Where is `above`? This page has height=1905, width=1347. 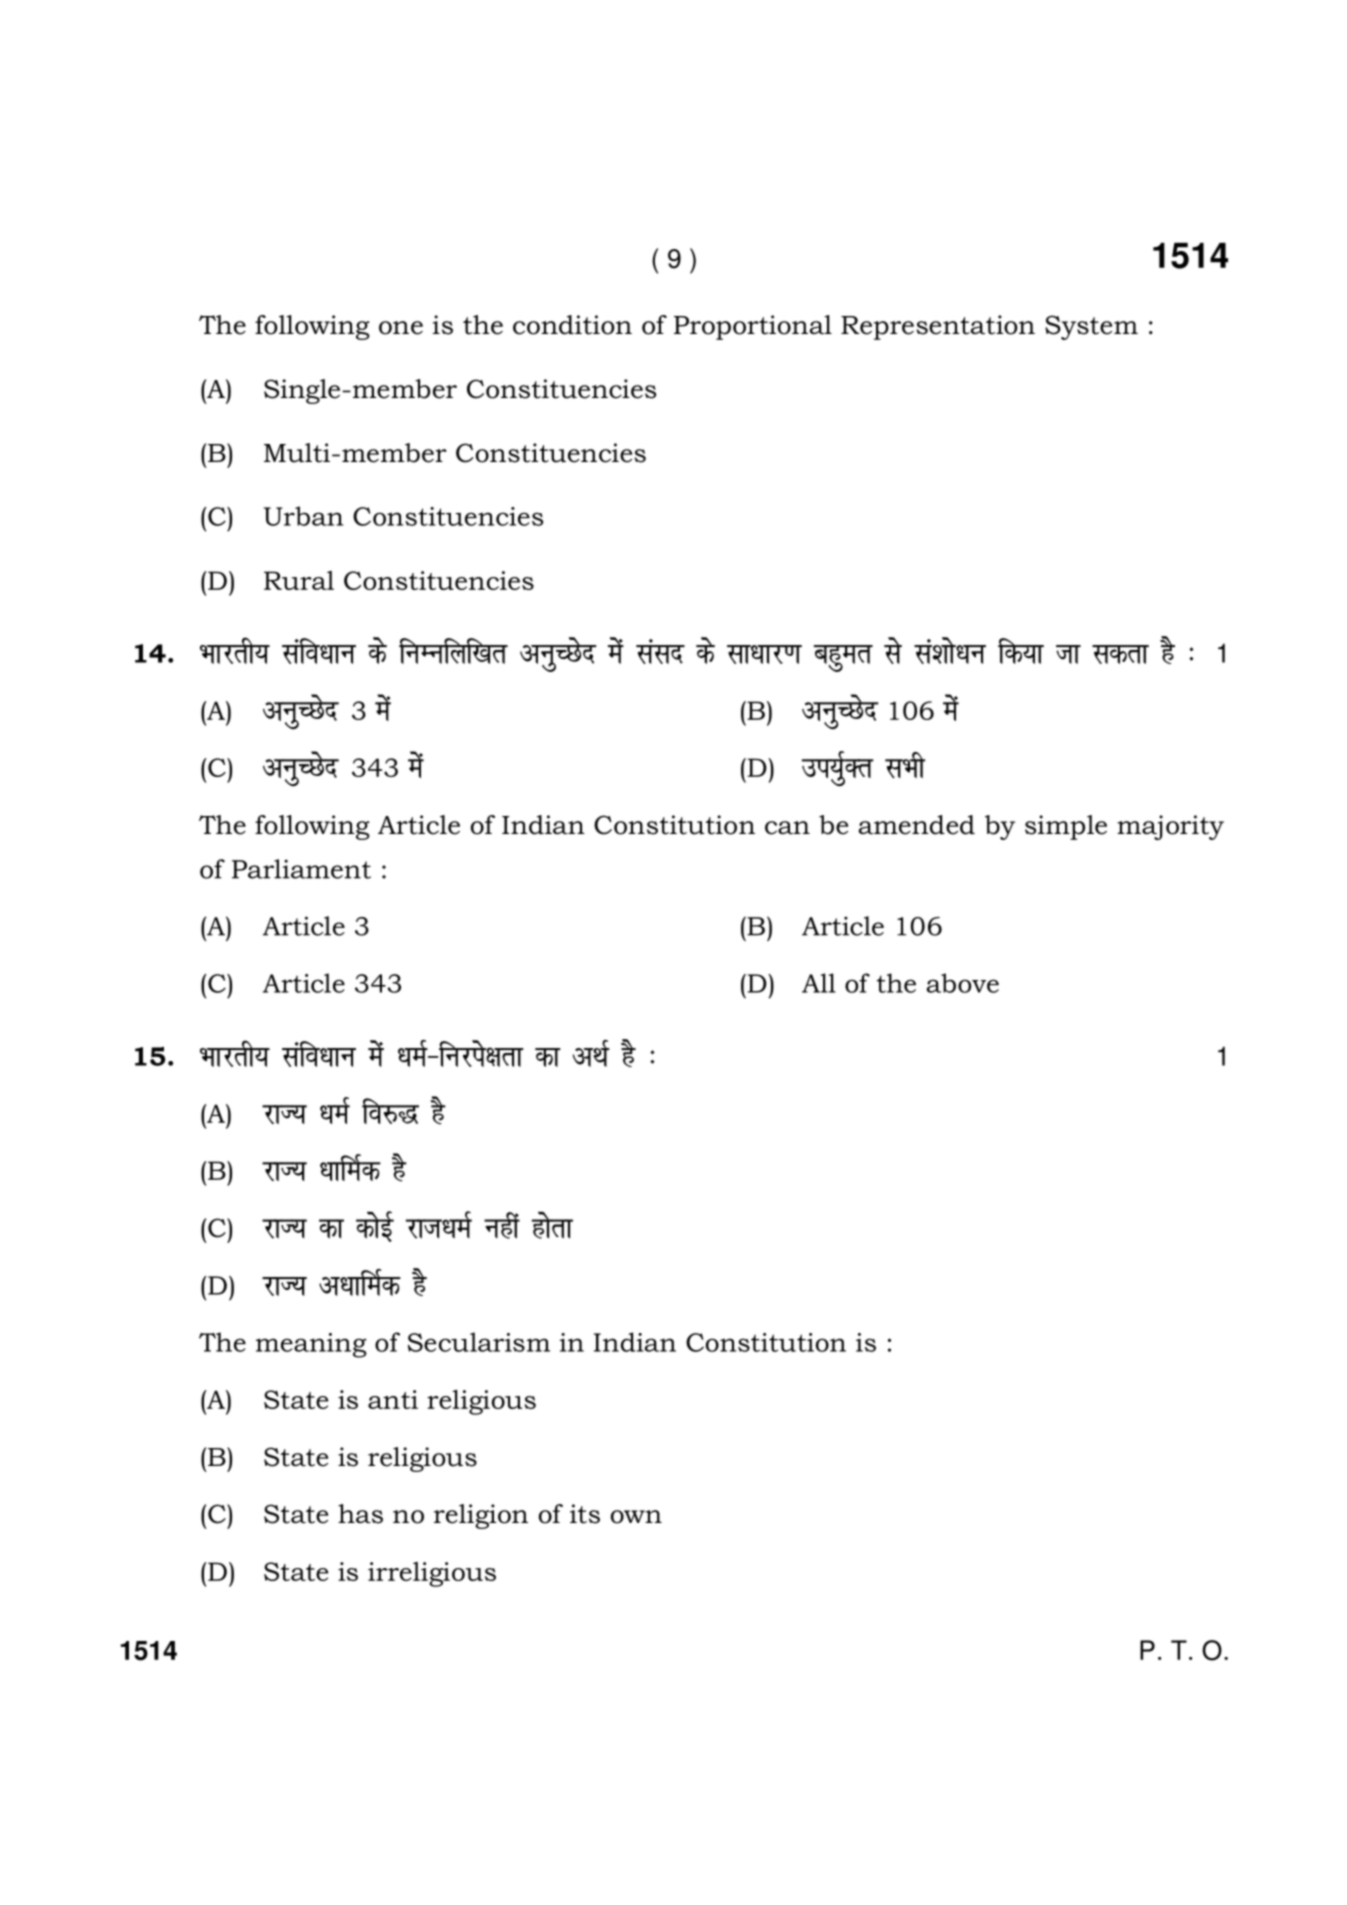 above is located at coordinates (963, 983).
